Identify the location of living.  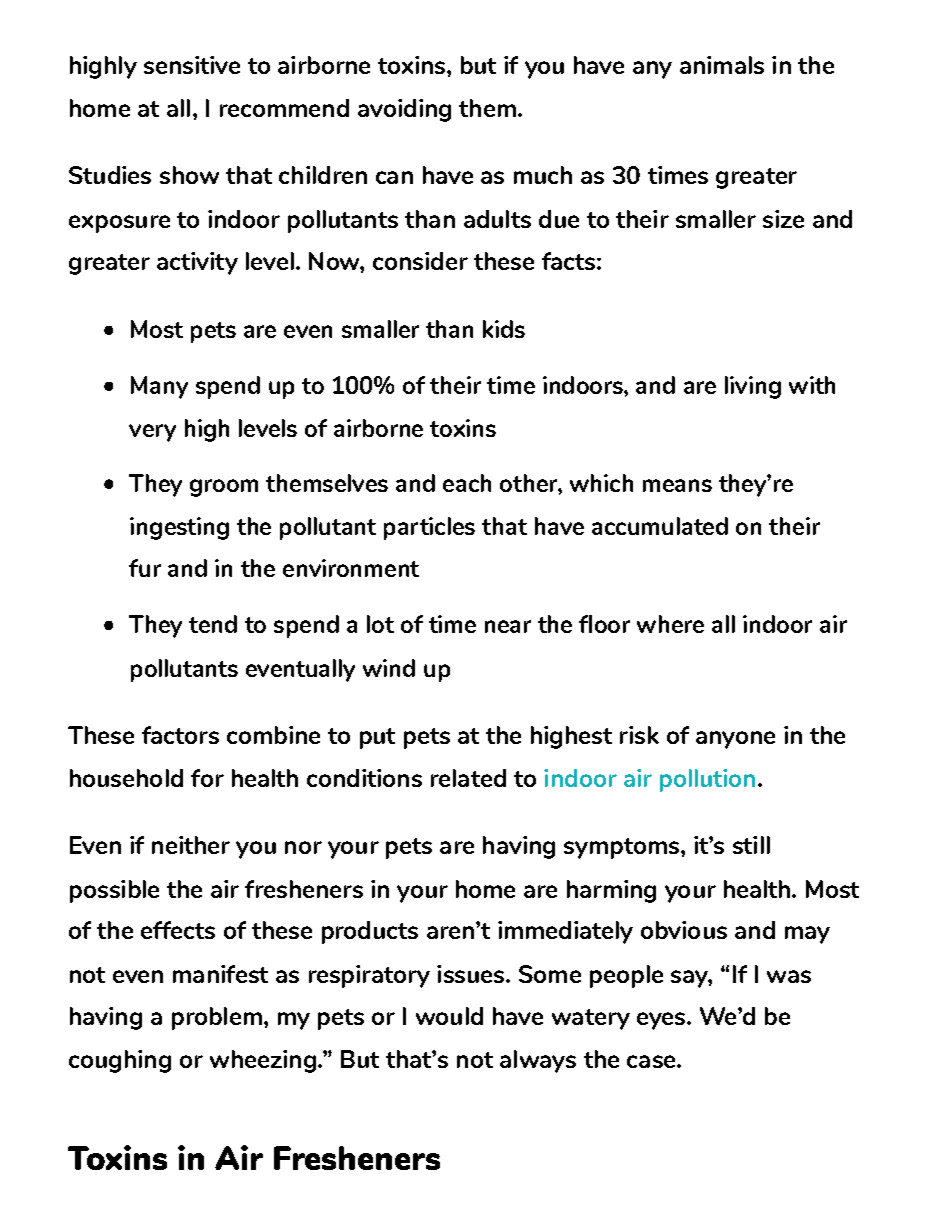
(753, 387).
